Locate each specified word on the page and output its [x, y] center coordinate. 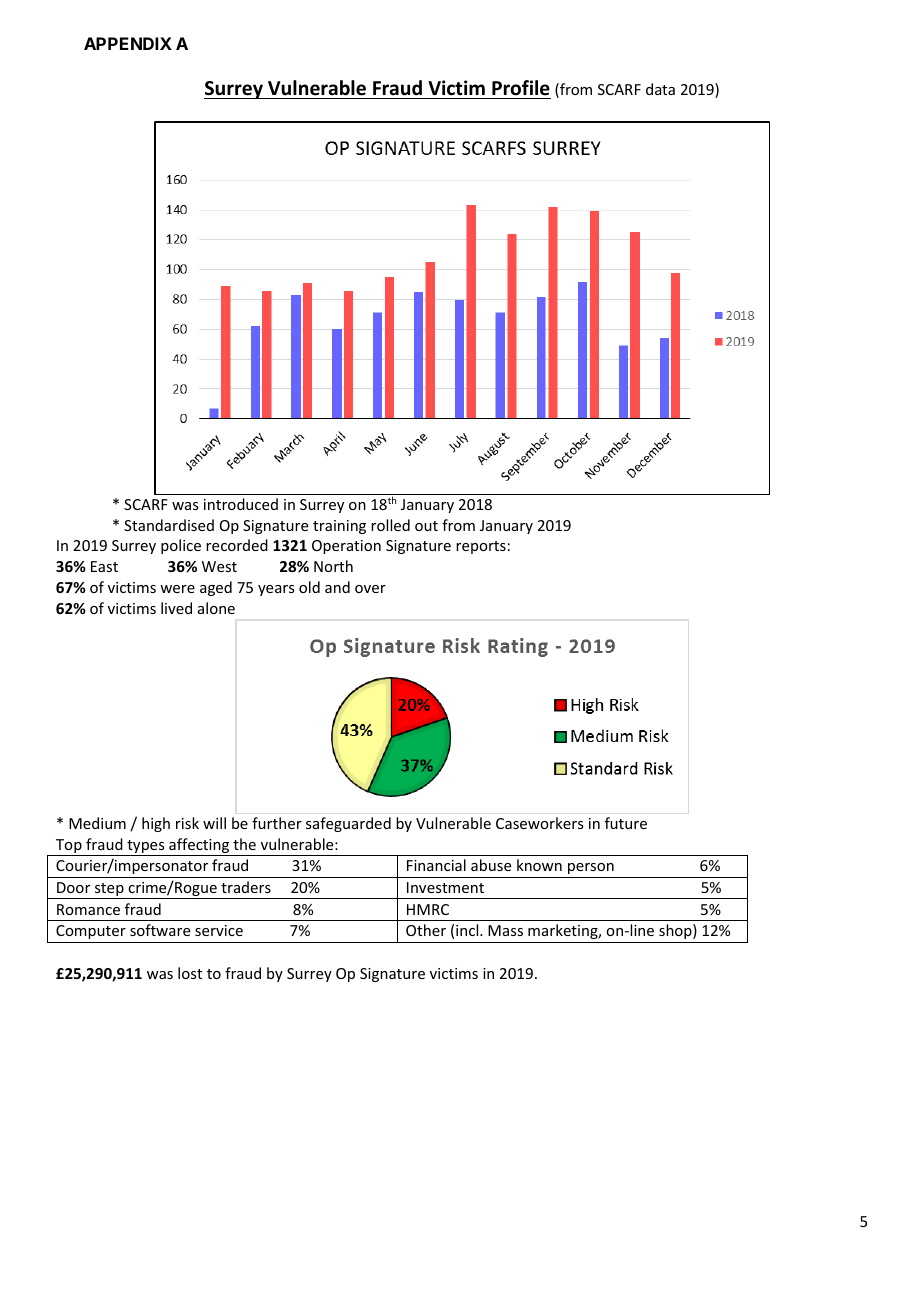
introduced [241, 504]
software [160, 930]
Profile [521, 88]
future [626, 823]
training [339, 527]
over [370, 589]
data [660, 89]
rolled [390, 525]
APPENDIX [128, 43]
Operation [346, 547]
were [177, 589]
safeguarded [348, 824]
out [426, 526]
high [156, 824]
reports [481, 547]
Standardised [169, 525]
